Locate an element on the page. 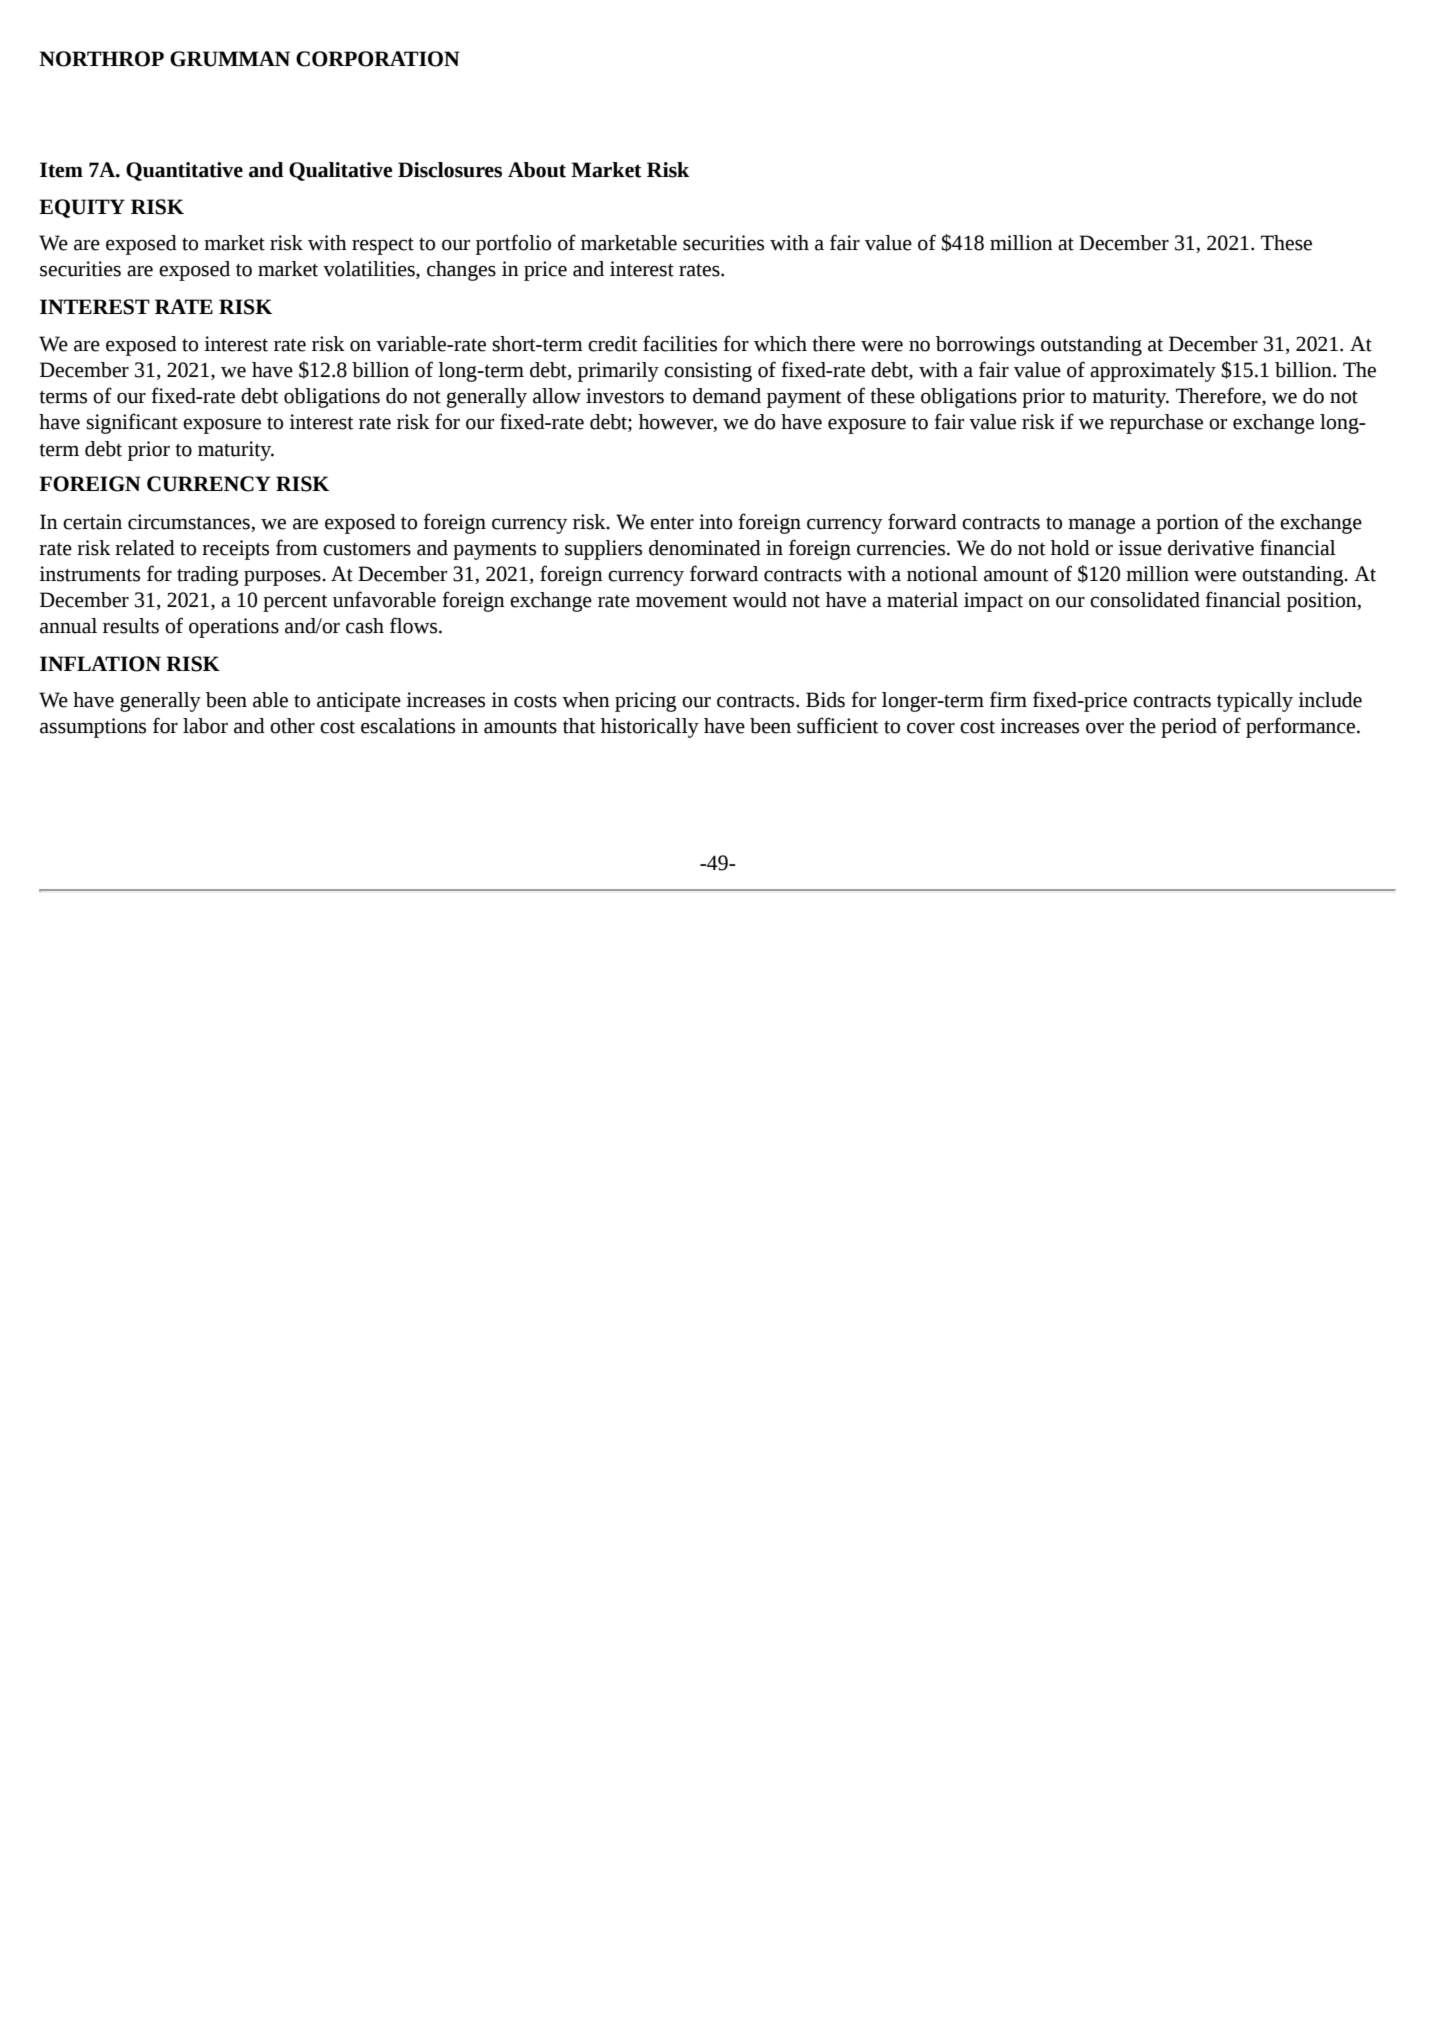 The width and height of the image is (1437, 2034). portion is located at coordinates (1187, 524).
